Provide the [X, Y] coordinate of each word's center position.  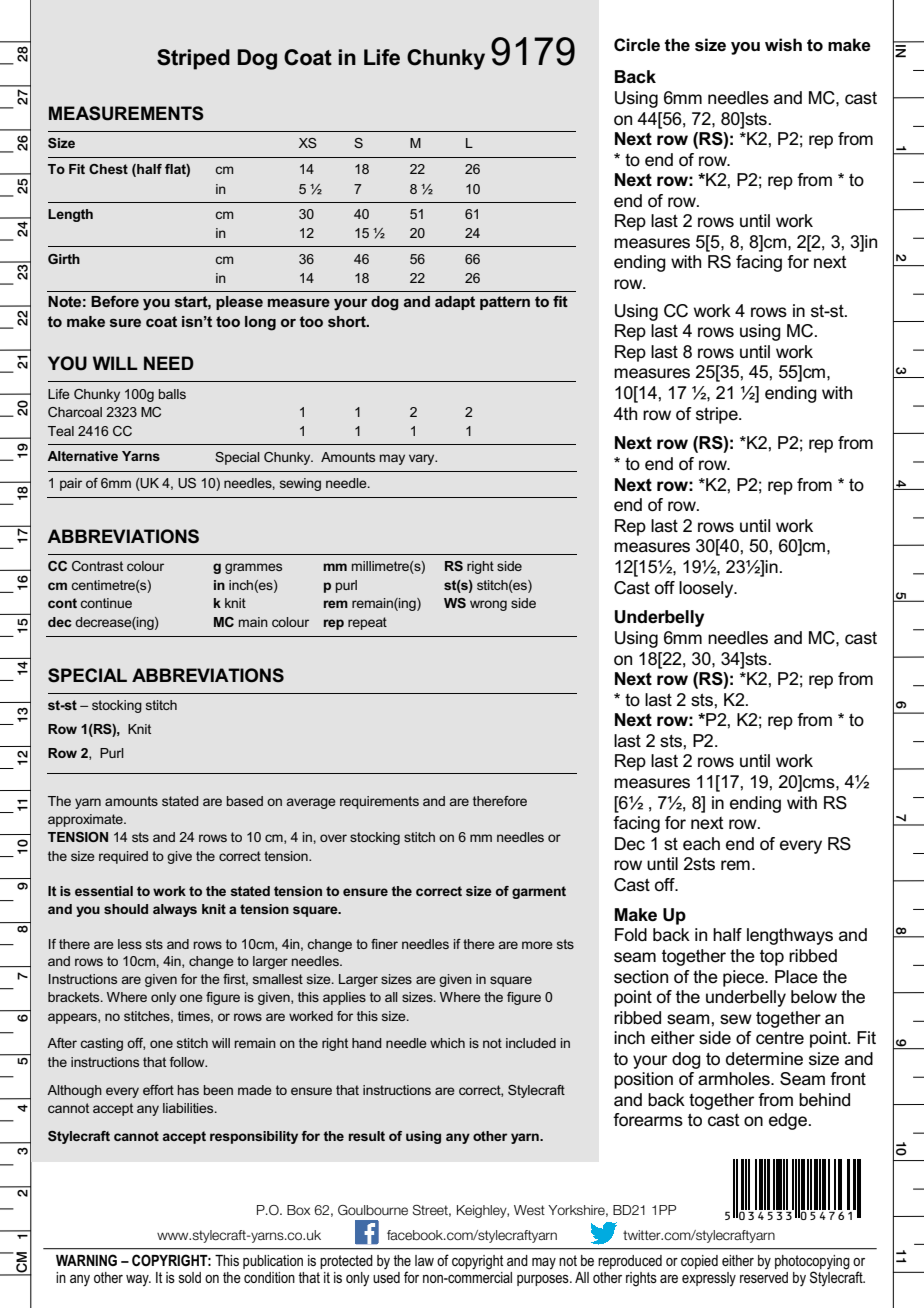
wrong [488, 605]
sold [190, 1277]
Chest [108, 169]
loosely [707, 589]
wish [783, 45]
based [245, 801]
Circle [637, 44]
